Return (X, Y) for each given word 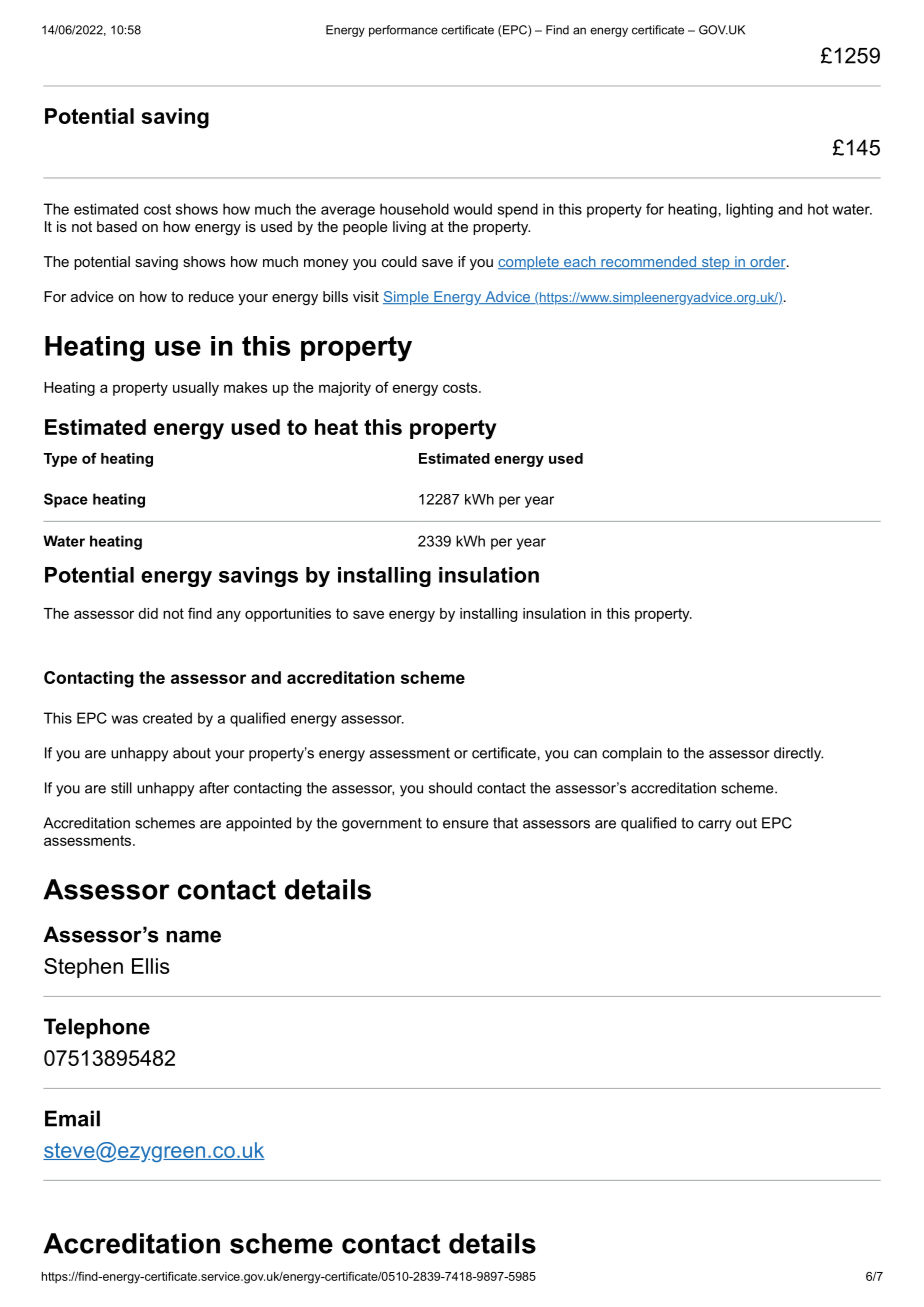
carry (714, 826)
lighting (749, 210)
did (148, 613)
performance (403, 31)
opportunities (288, 615)
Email (72, 1118)
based (117, 226)
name (193, 936)
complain (632, 754)
